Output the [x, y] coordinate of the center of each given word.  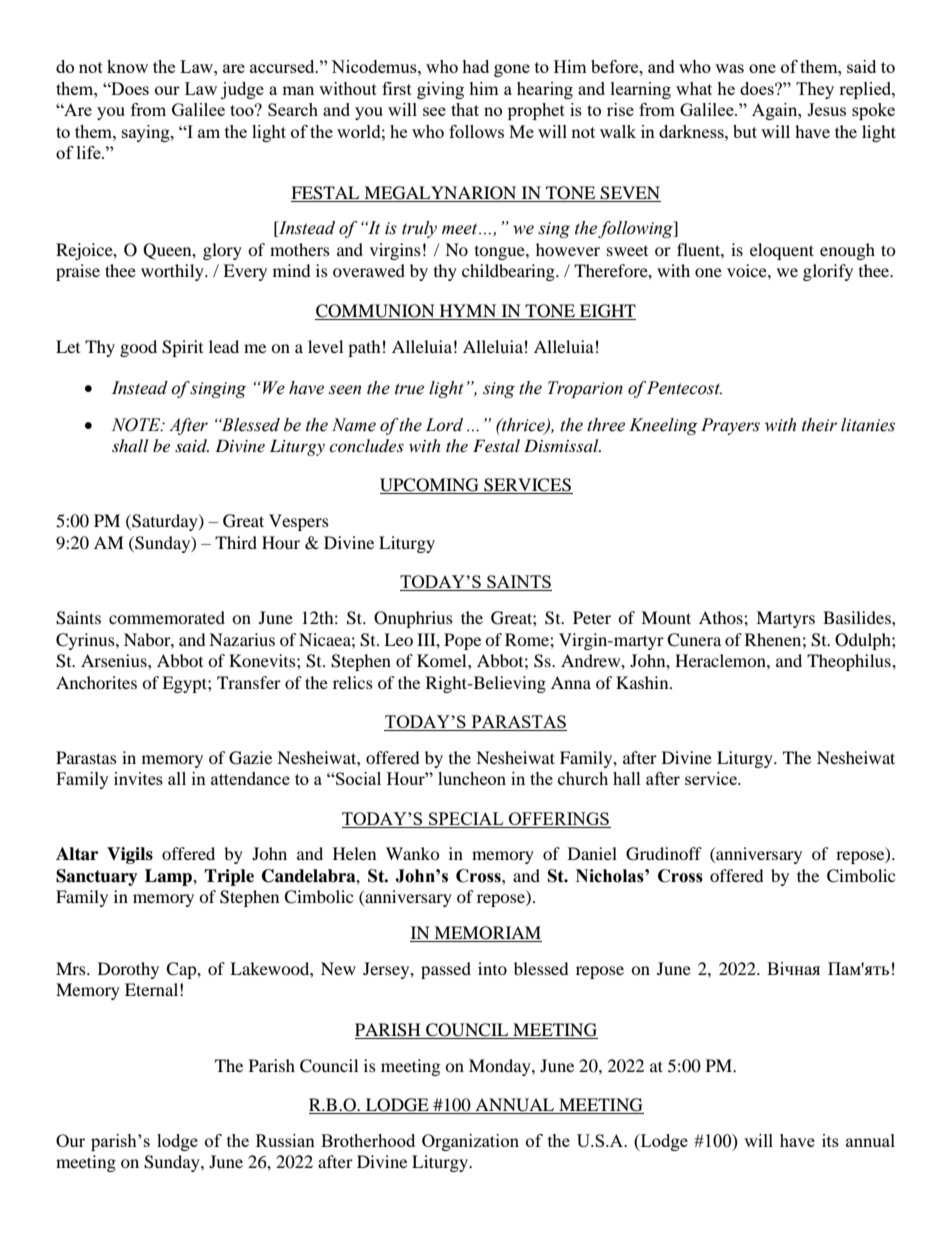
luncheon [472, 778]
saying [147, 133]
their [819, 425]
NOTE [137, 425]
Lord [444, 425]
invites [138, 778]
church [583, 778]
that [465, 109]
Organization [470, 1142]
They [815, 90]
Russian [285, 1140]
